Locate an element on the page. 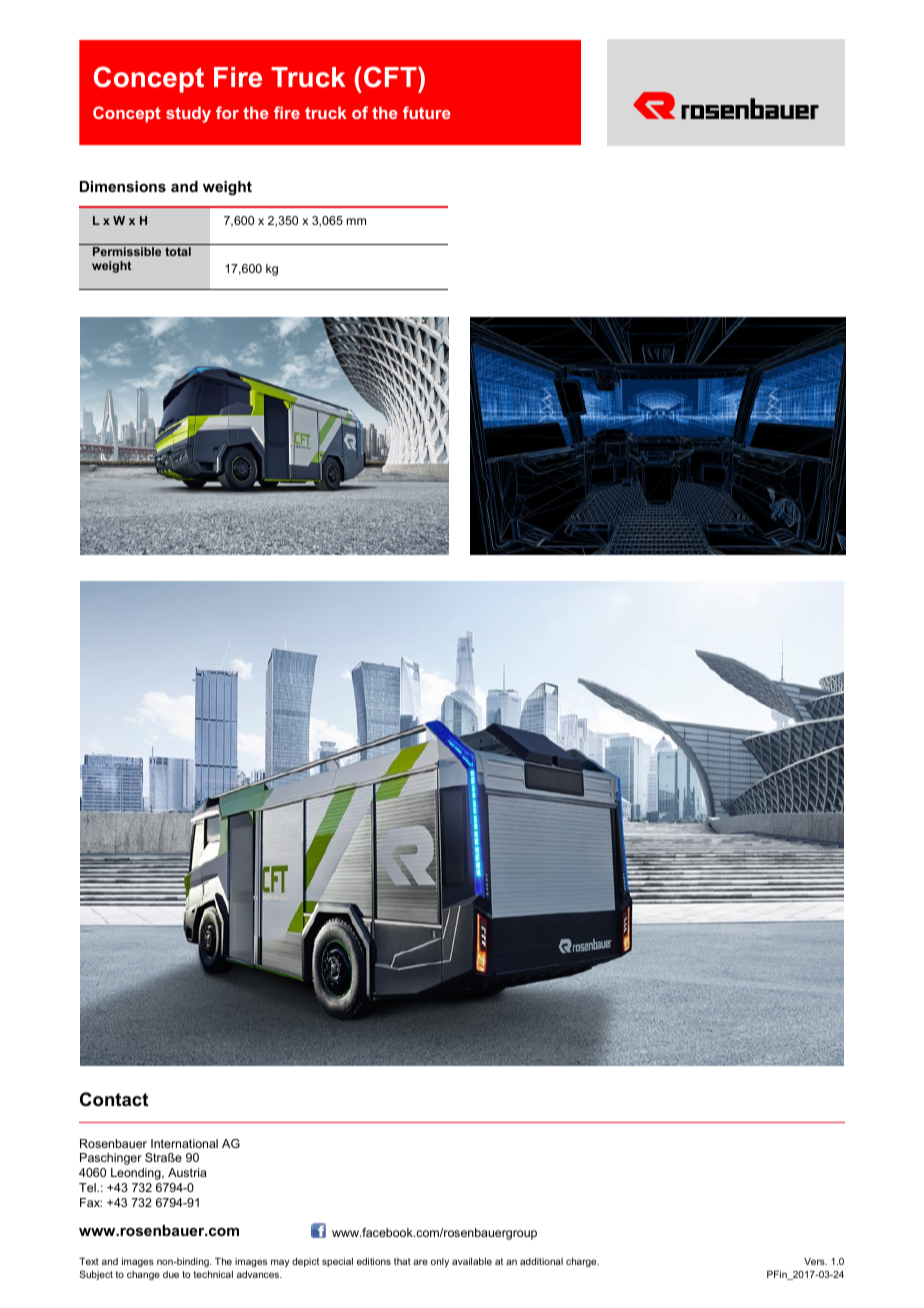  additional is located at coordinates (541, 1261).
